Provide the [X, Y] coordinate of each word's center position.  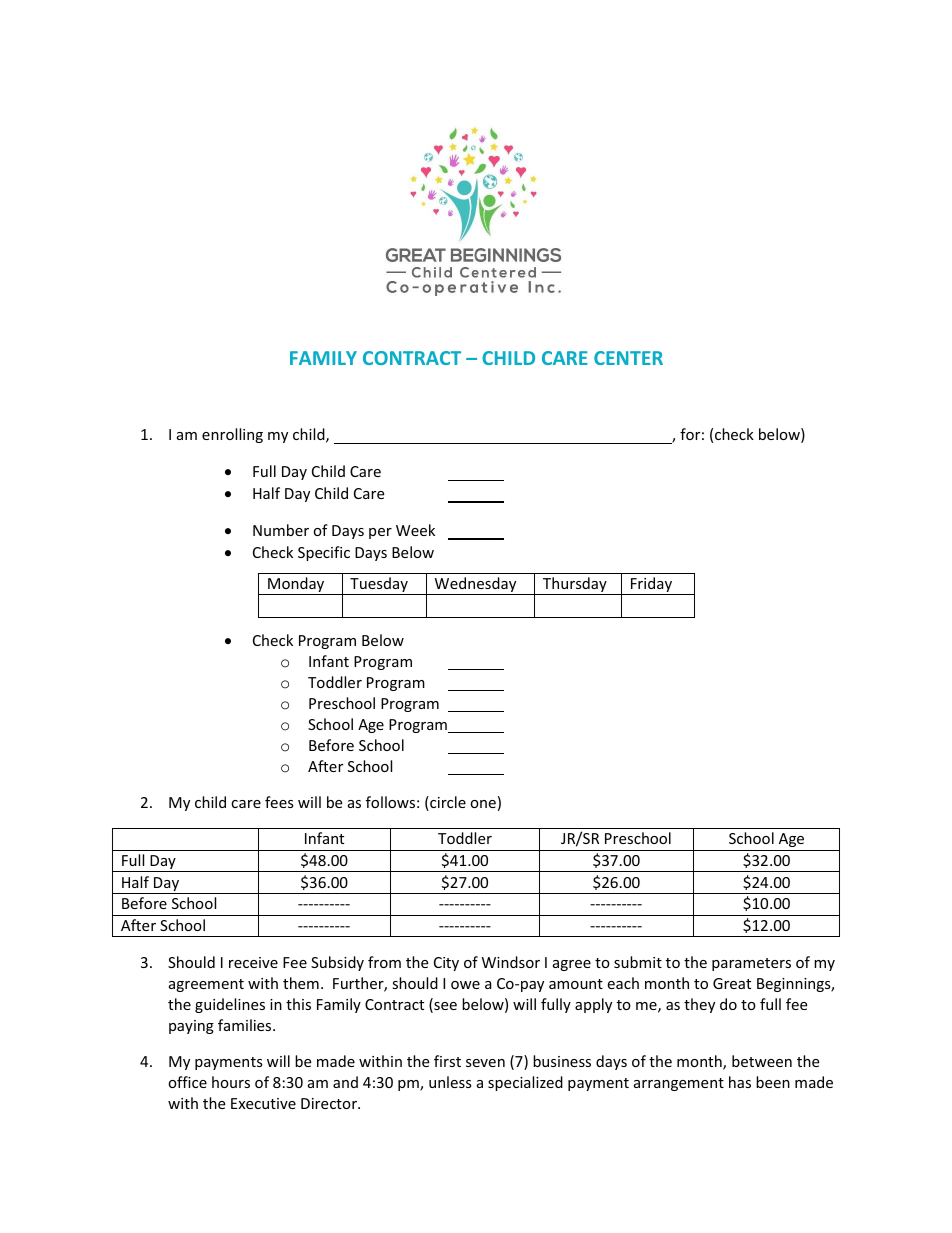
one [483, 804]
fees [279, 802]
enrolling [232, 435]
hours [231, 1082]
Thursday [575, 586]
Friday [651, 586]
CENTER [628, 358]
